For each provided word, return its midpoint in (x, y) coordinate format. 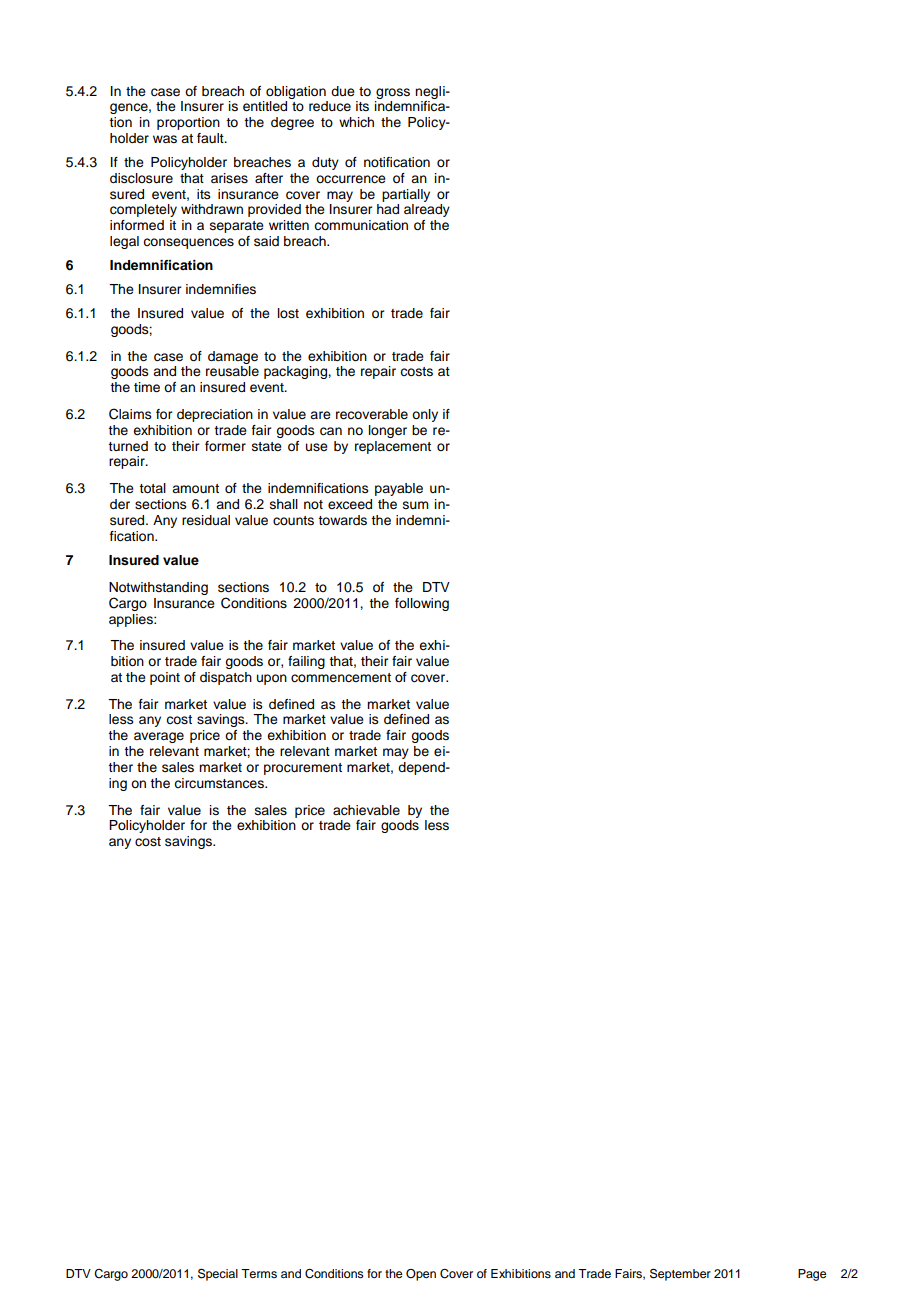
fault (211, 138)
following (422, 604)
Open (421, 1275)
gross (393, 93)
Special (218, 1274)
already (427, 210)
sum (416, 505)
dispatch (226, 678)
